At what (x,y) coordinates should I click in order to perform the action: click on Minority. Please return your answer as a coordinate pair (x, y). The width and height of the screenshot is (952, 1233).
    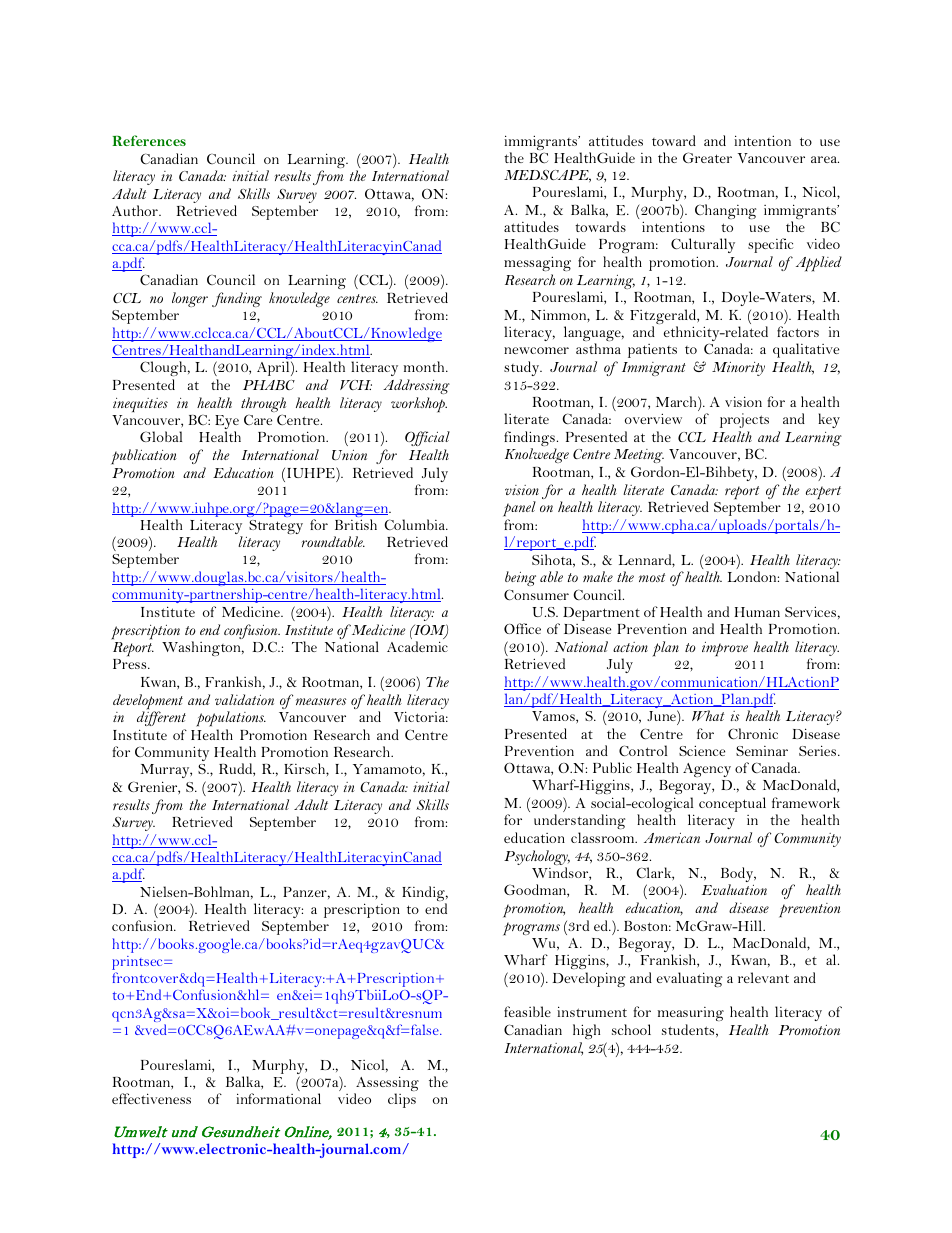
    Looking at the image, I should click on (738, 369).
